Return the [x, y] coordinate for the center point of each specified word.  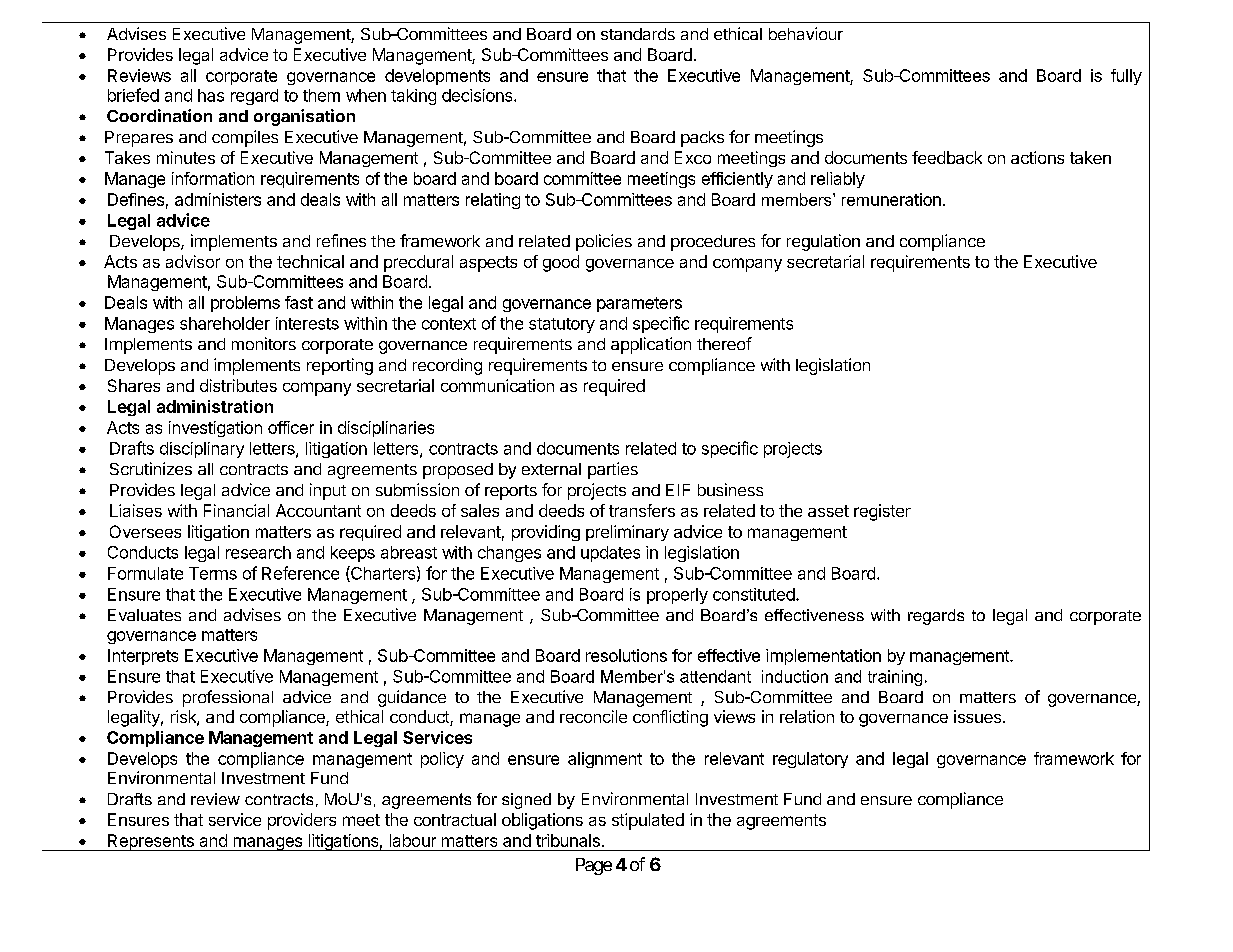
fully [1126, 77]
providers [302, 821]
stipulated [648, 821]
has [211, 95]
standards [638, 34]
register [882, 512]
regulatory [810, 760]
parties [613, 470]
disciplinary [202, 450]
